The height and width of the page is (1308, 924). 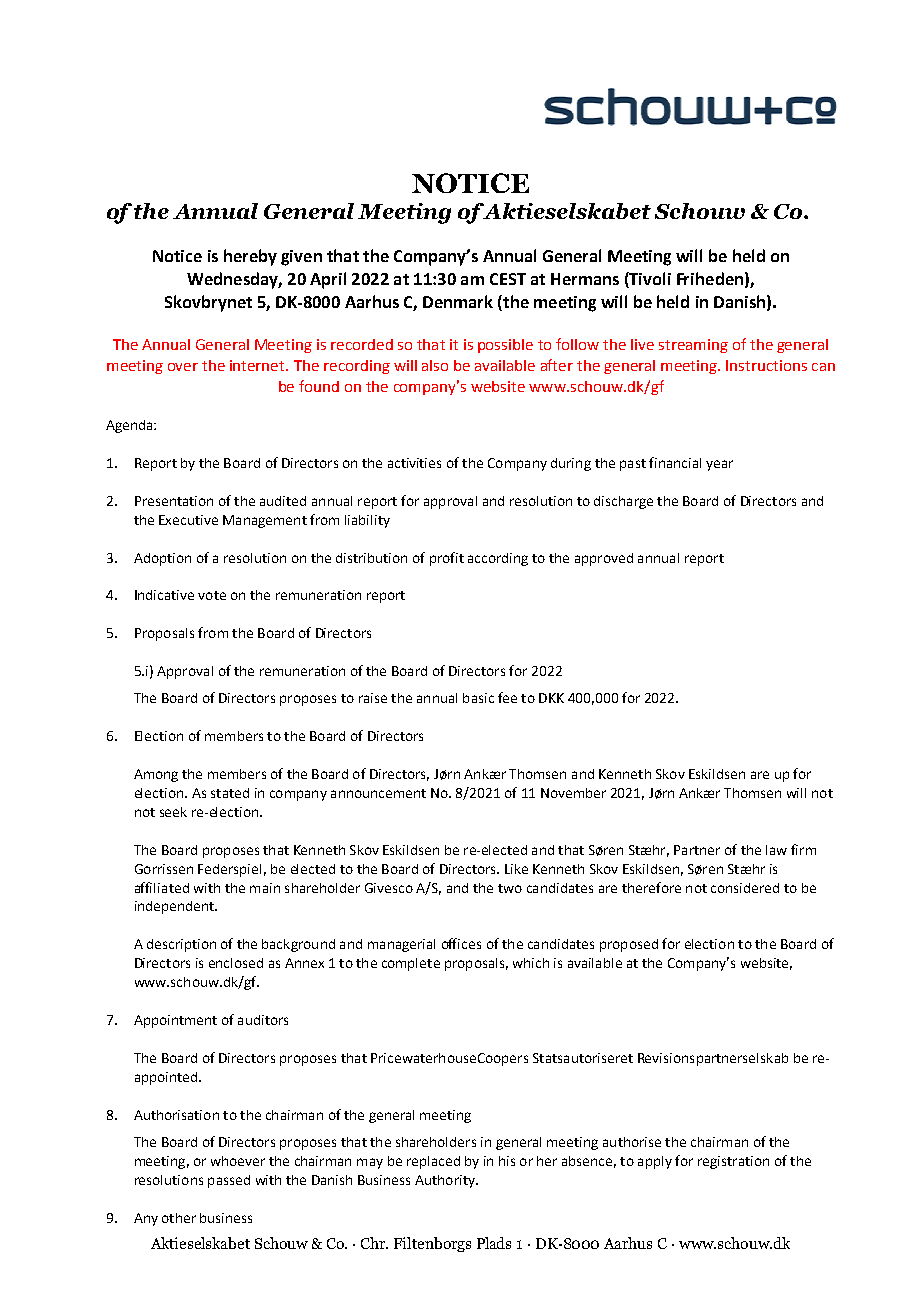 What do you see at coordinates (745, 888) in the page?
I see `considered` at bounding box center [745, 888].
